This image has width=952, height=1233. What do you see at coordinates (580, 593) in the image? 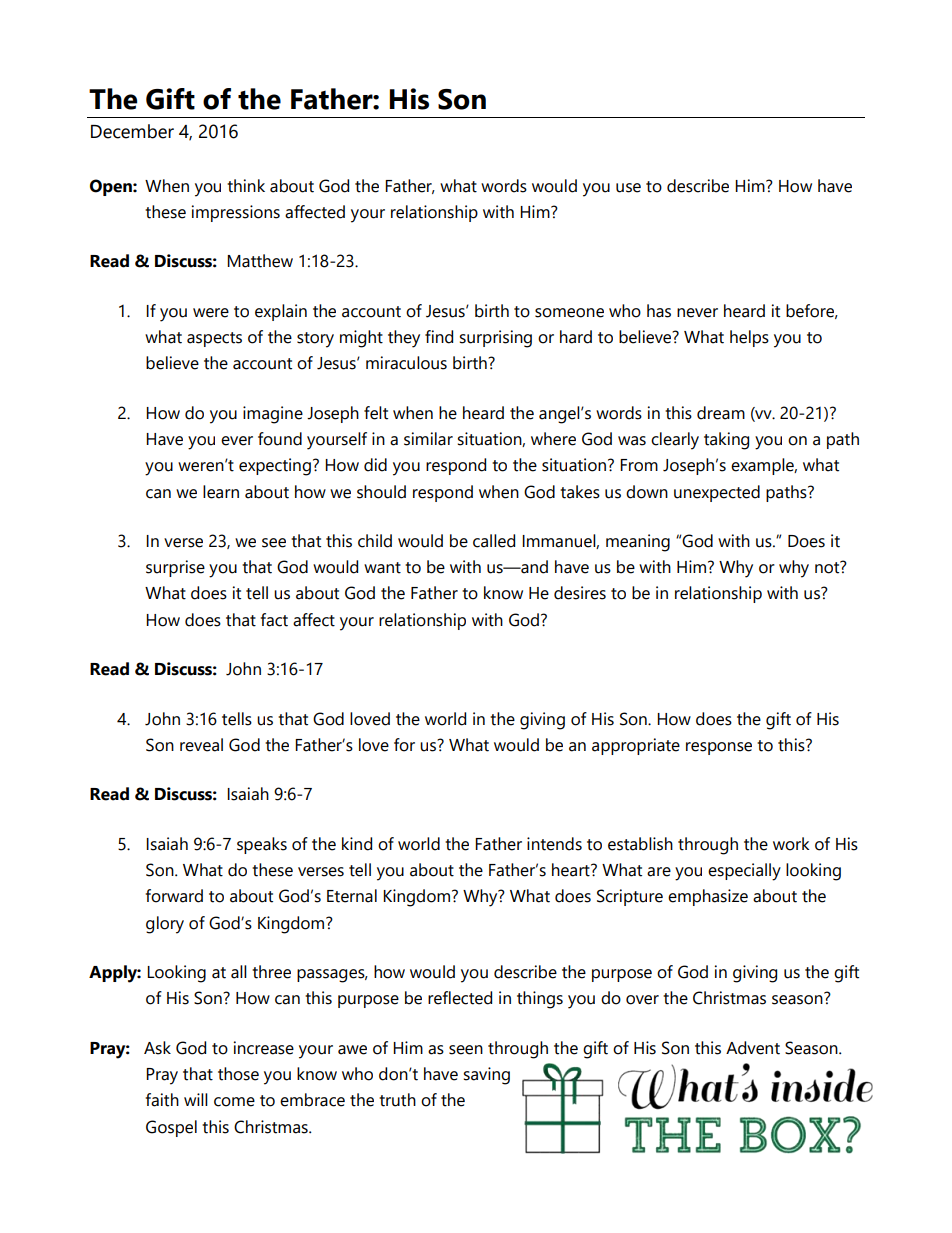
I see `desires` at bounding box center [580, 593].
